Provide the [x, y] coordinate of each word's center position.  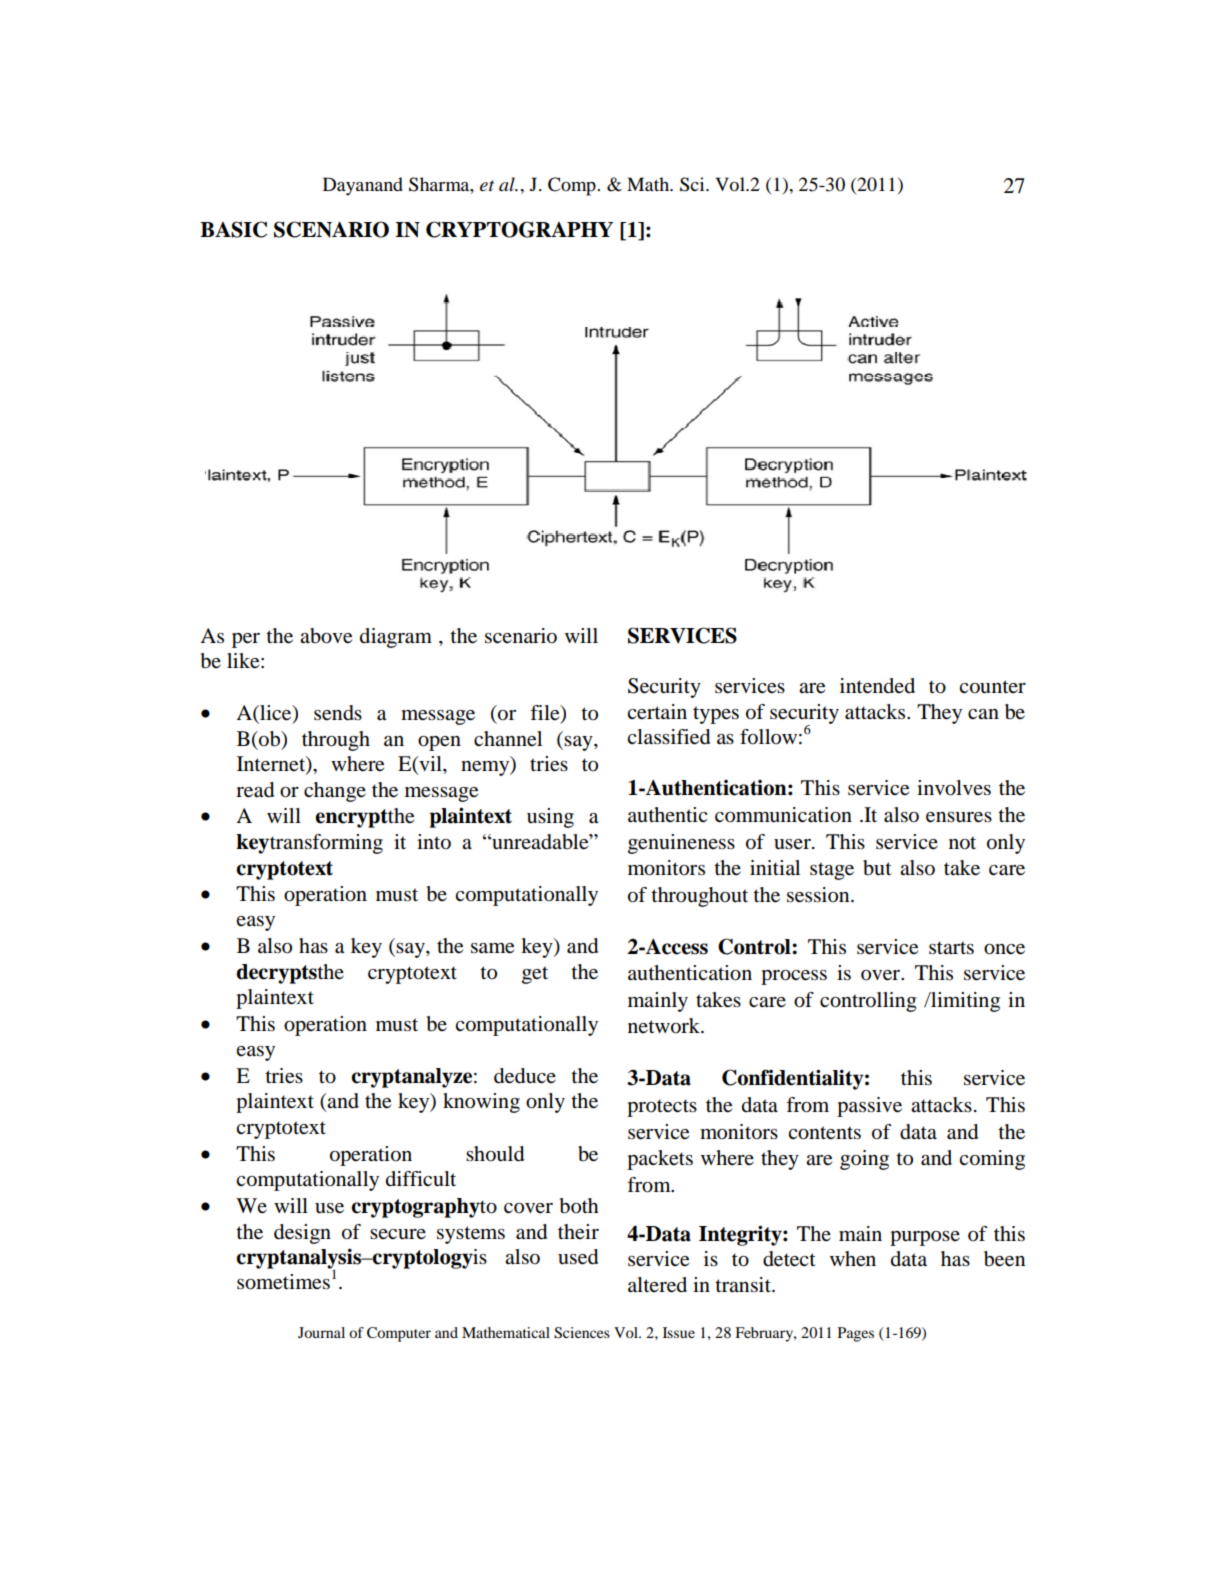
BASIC [233, 229]
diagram [396, 638]
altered [657, 1285]
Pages [856, 1334]
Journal [321, 1332]
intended [877, 686]
